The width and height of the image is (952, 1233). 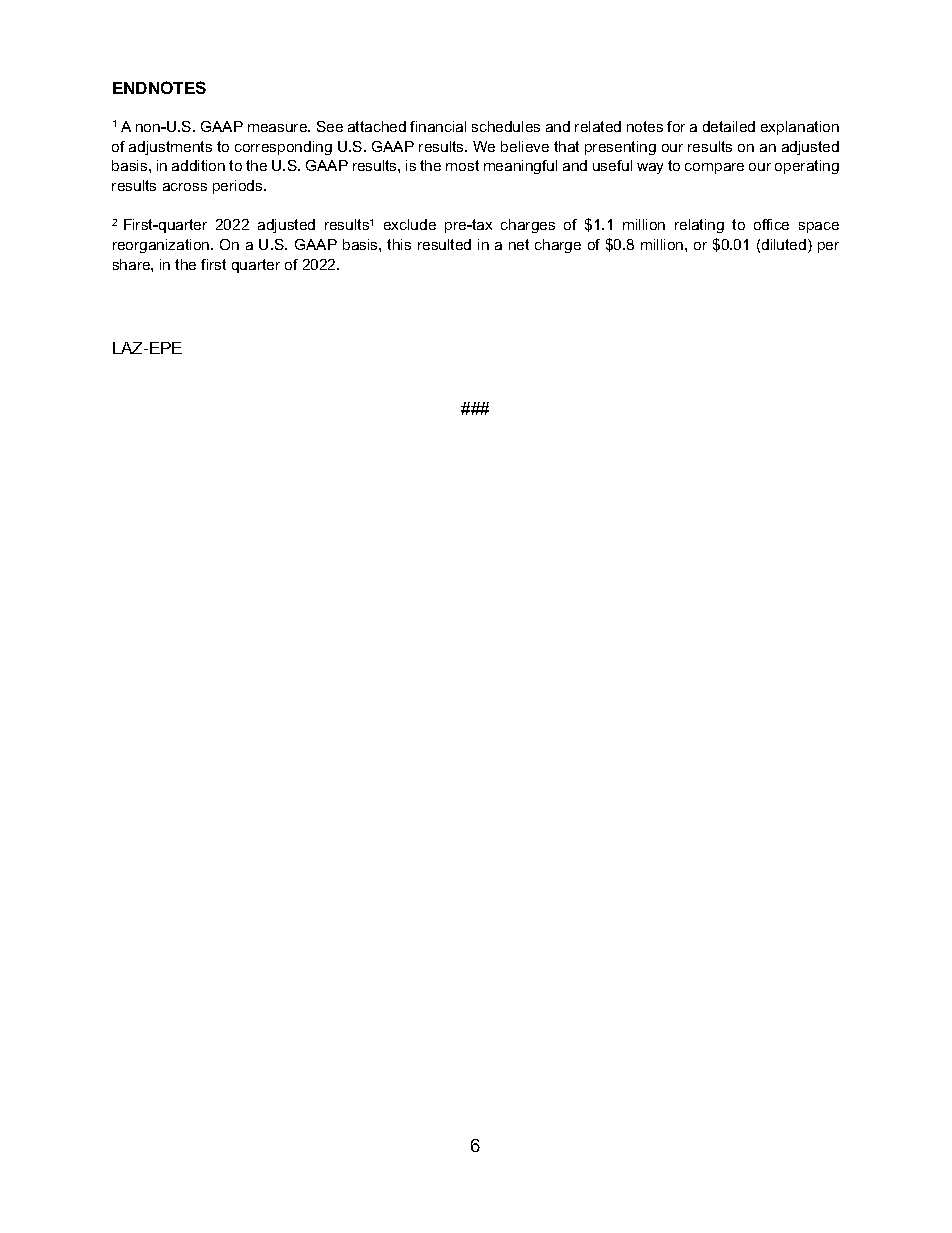 What do you see at coordinates (519, 244) in the image?
I see `net` at bounding box center [519, 244].
